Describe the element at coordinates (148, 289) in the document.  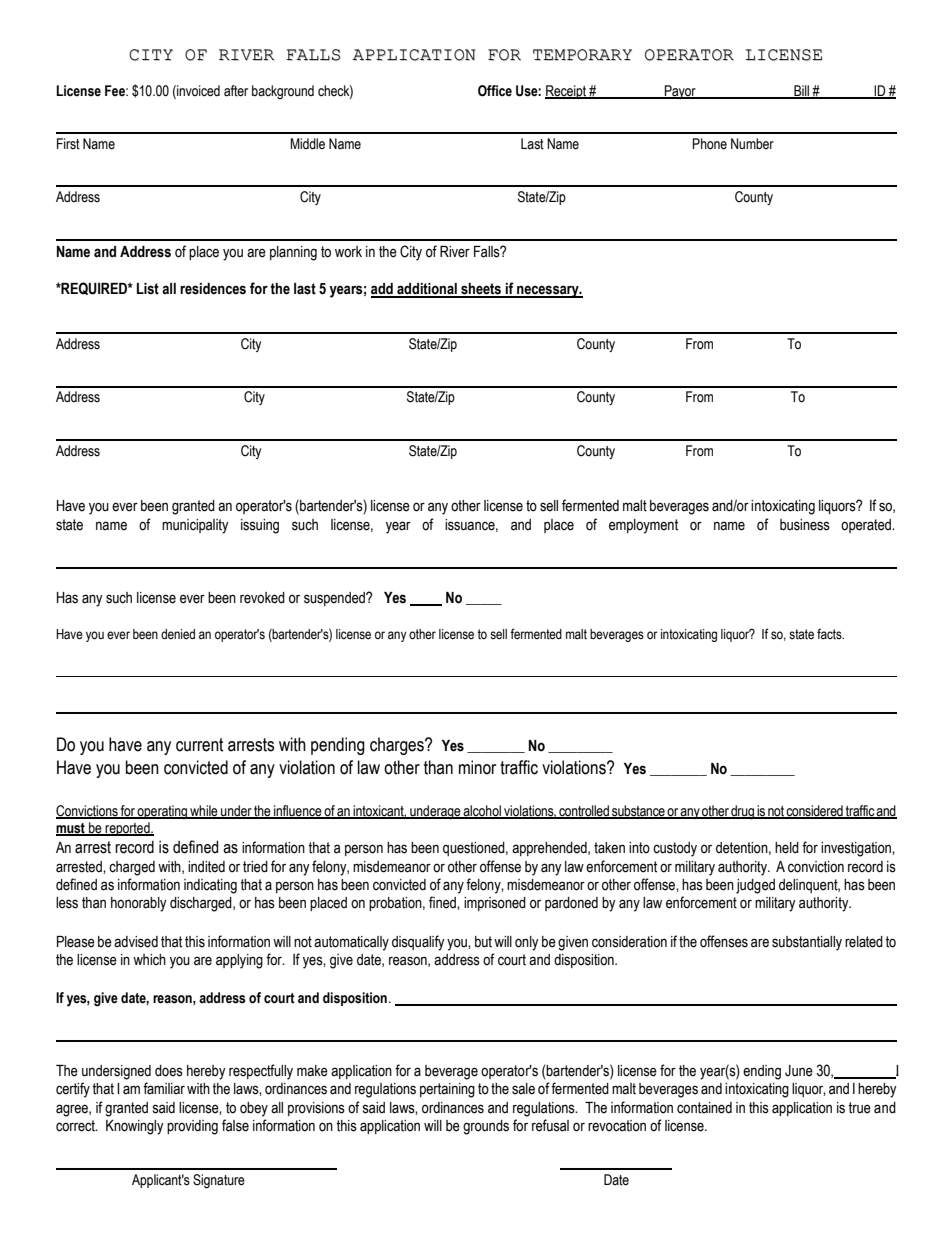
I see `List` at that location.
